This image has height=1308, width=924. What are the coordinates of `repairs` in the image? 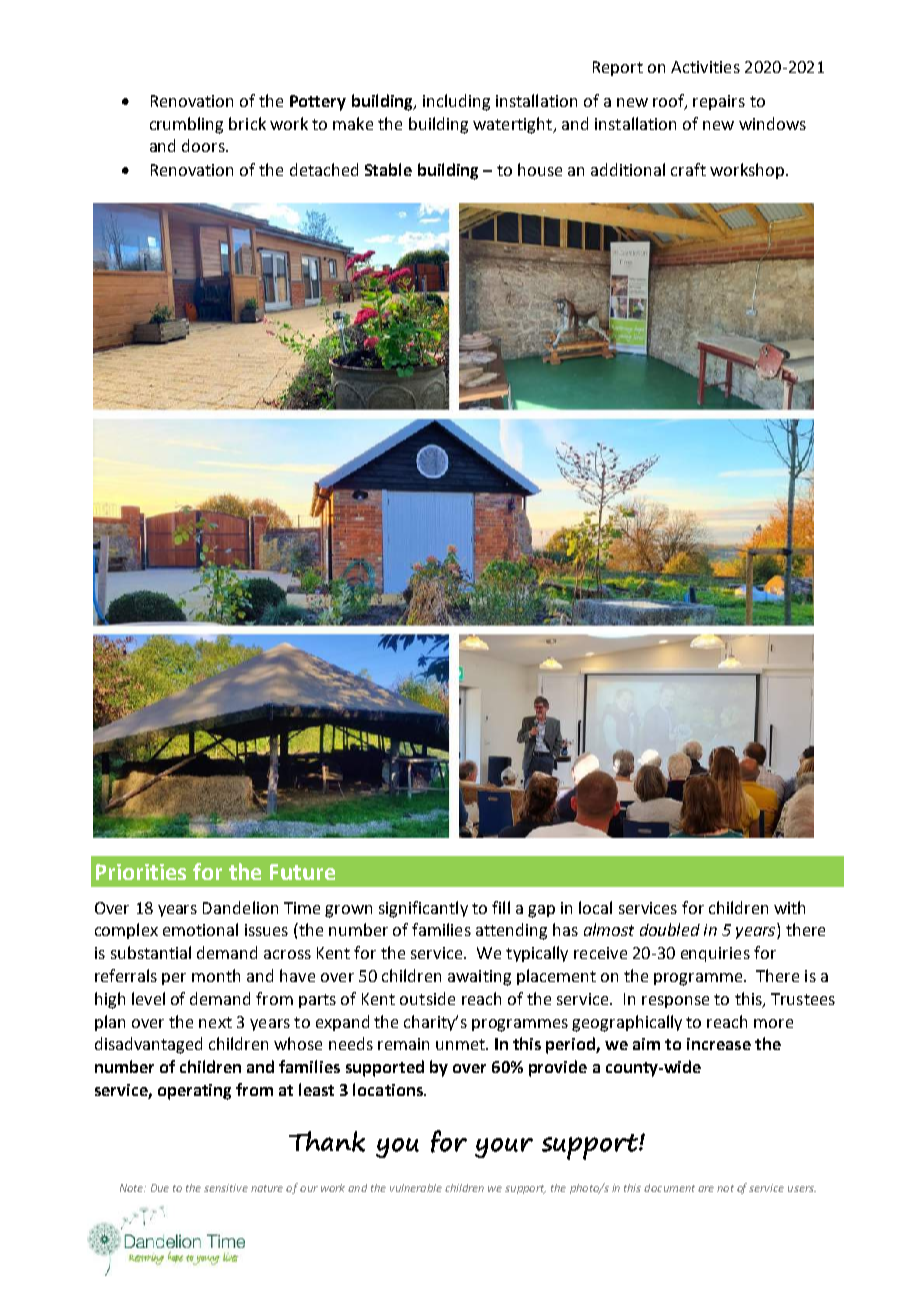 It's located at (719, 102).
